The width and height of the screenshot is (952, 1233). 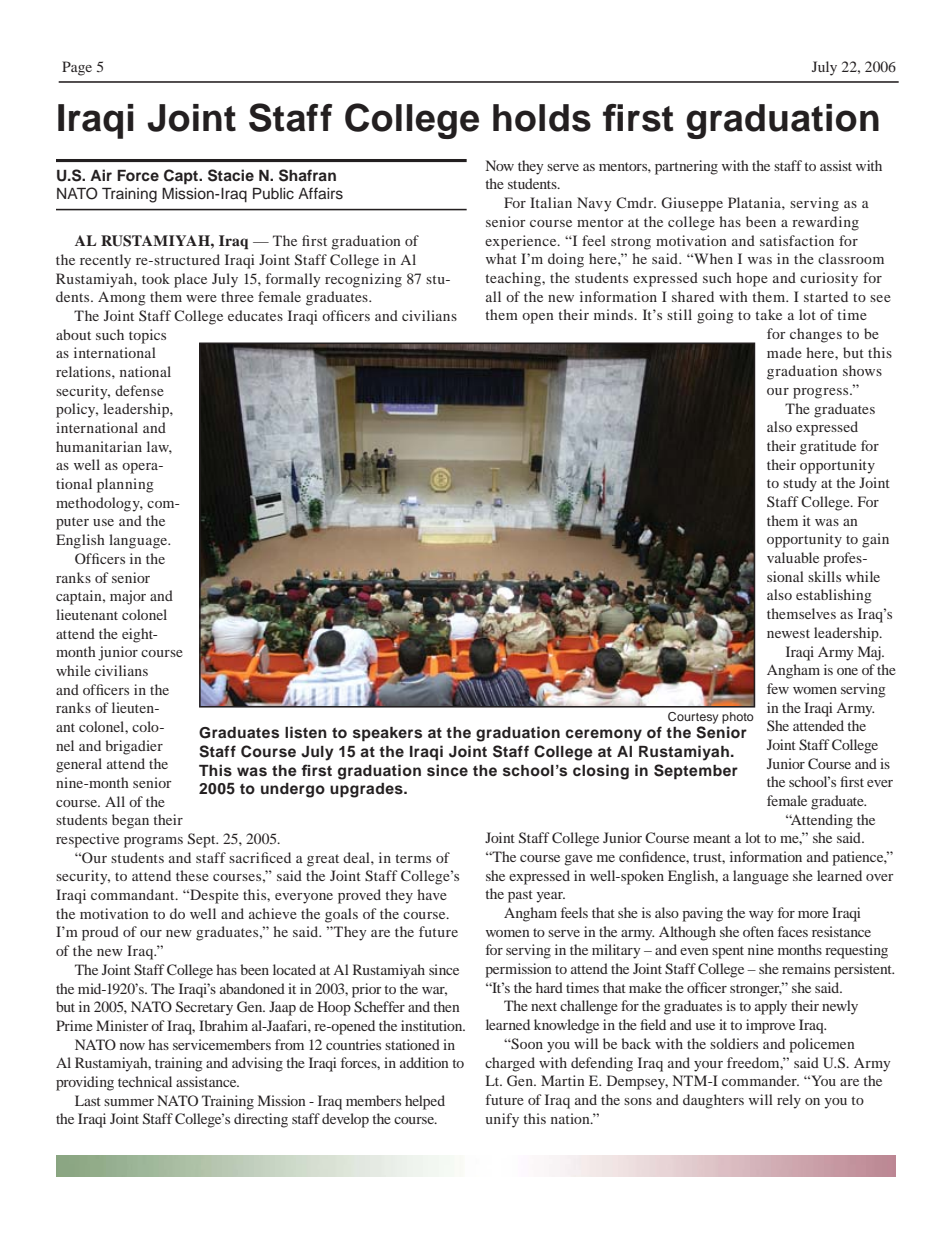 I want to click on partnering, so click(x=686, y=167).
